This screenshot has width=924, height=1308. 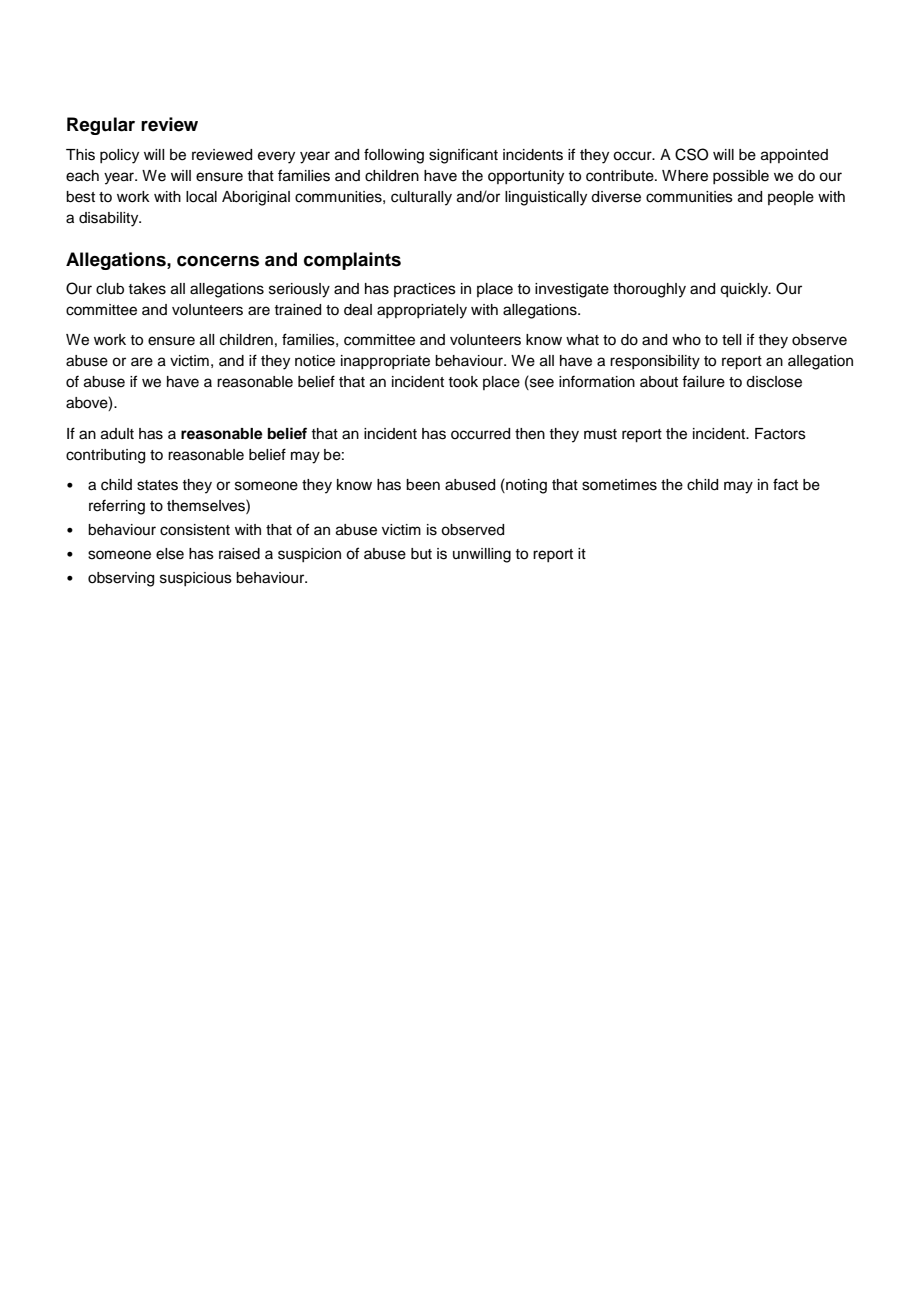 I want to click on suspicion, so click(x=309, y=555).
